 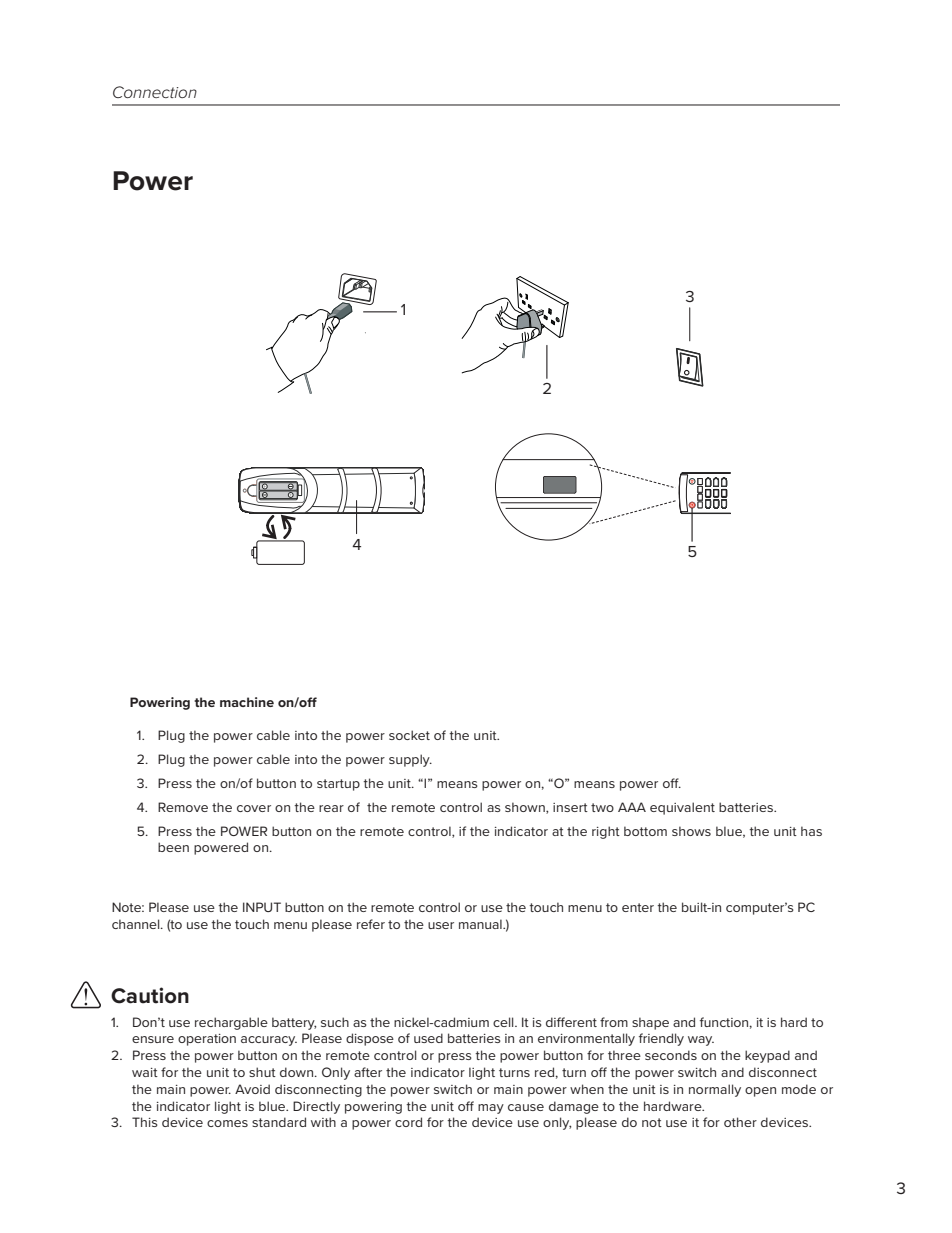 What do you see at coordinates (338, 785) in the screenshot?
I see `startup` at bounding box center [338, 785].
